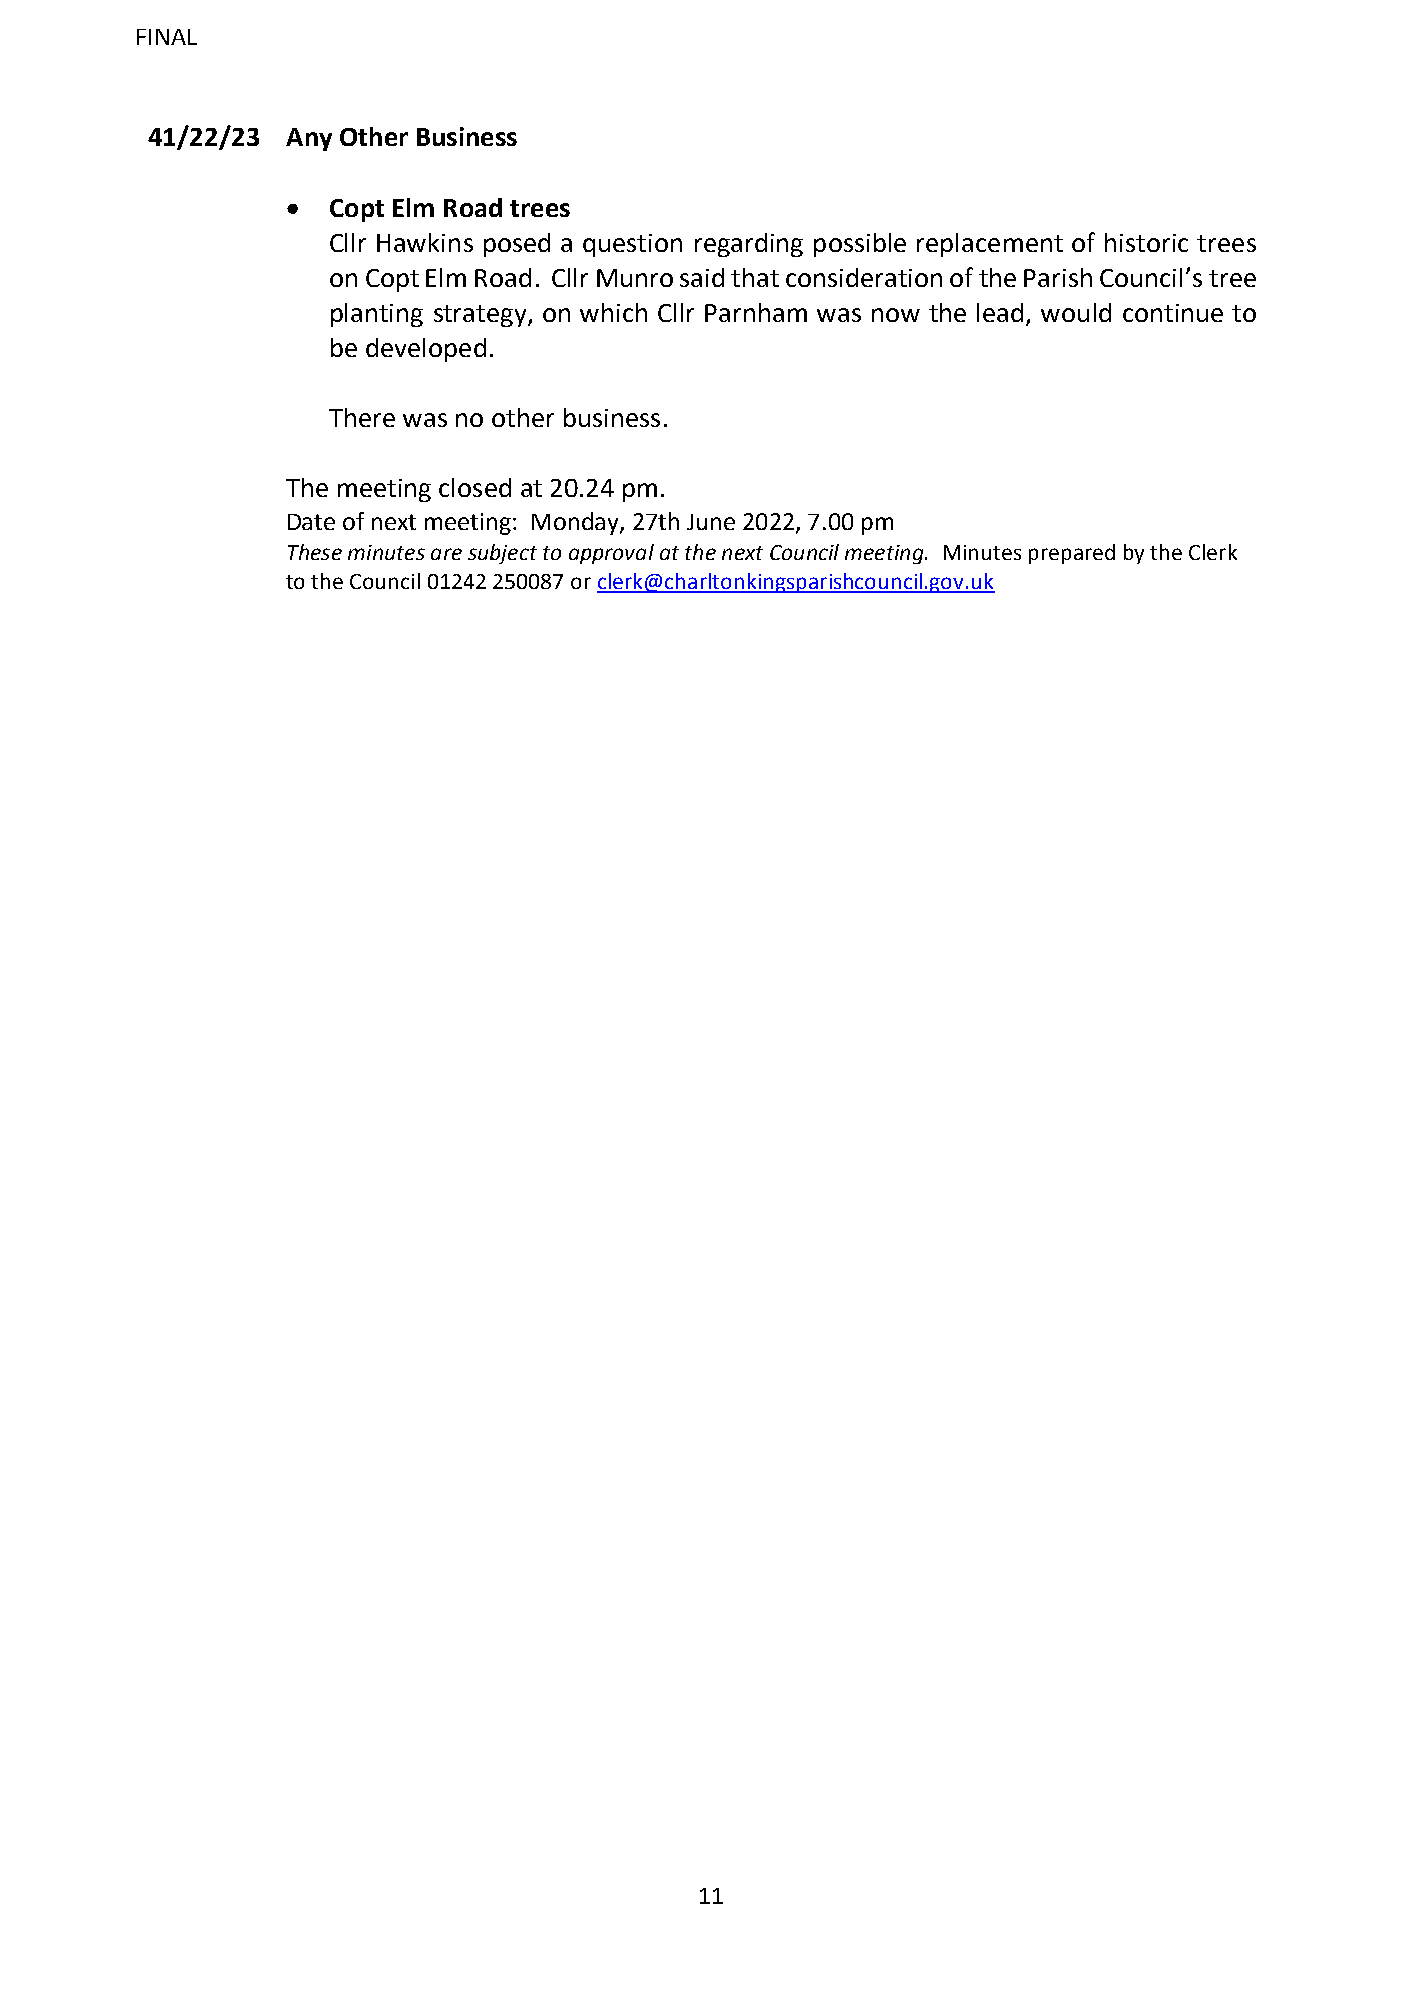  What do you see at coordinates (309, 139) in the image?
I see `Any` at bounding box center [309, 139].
